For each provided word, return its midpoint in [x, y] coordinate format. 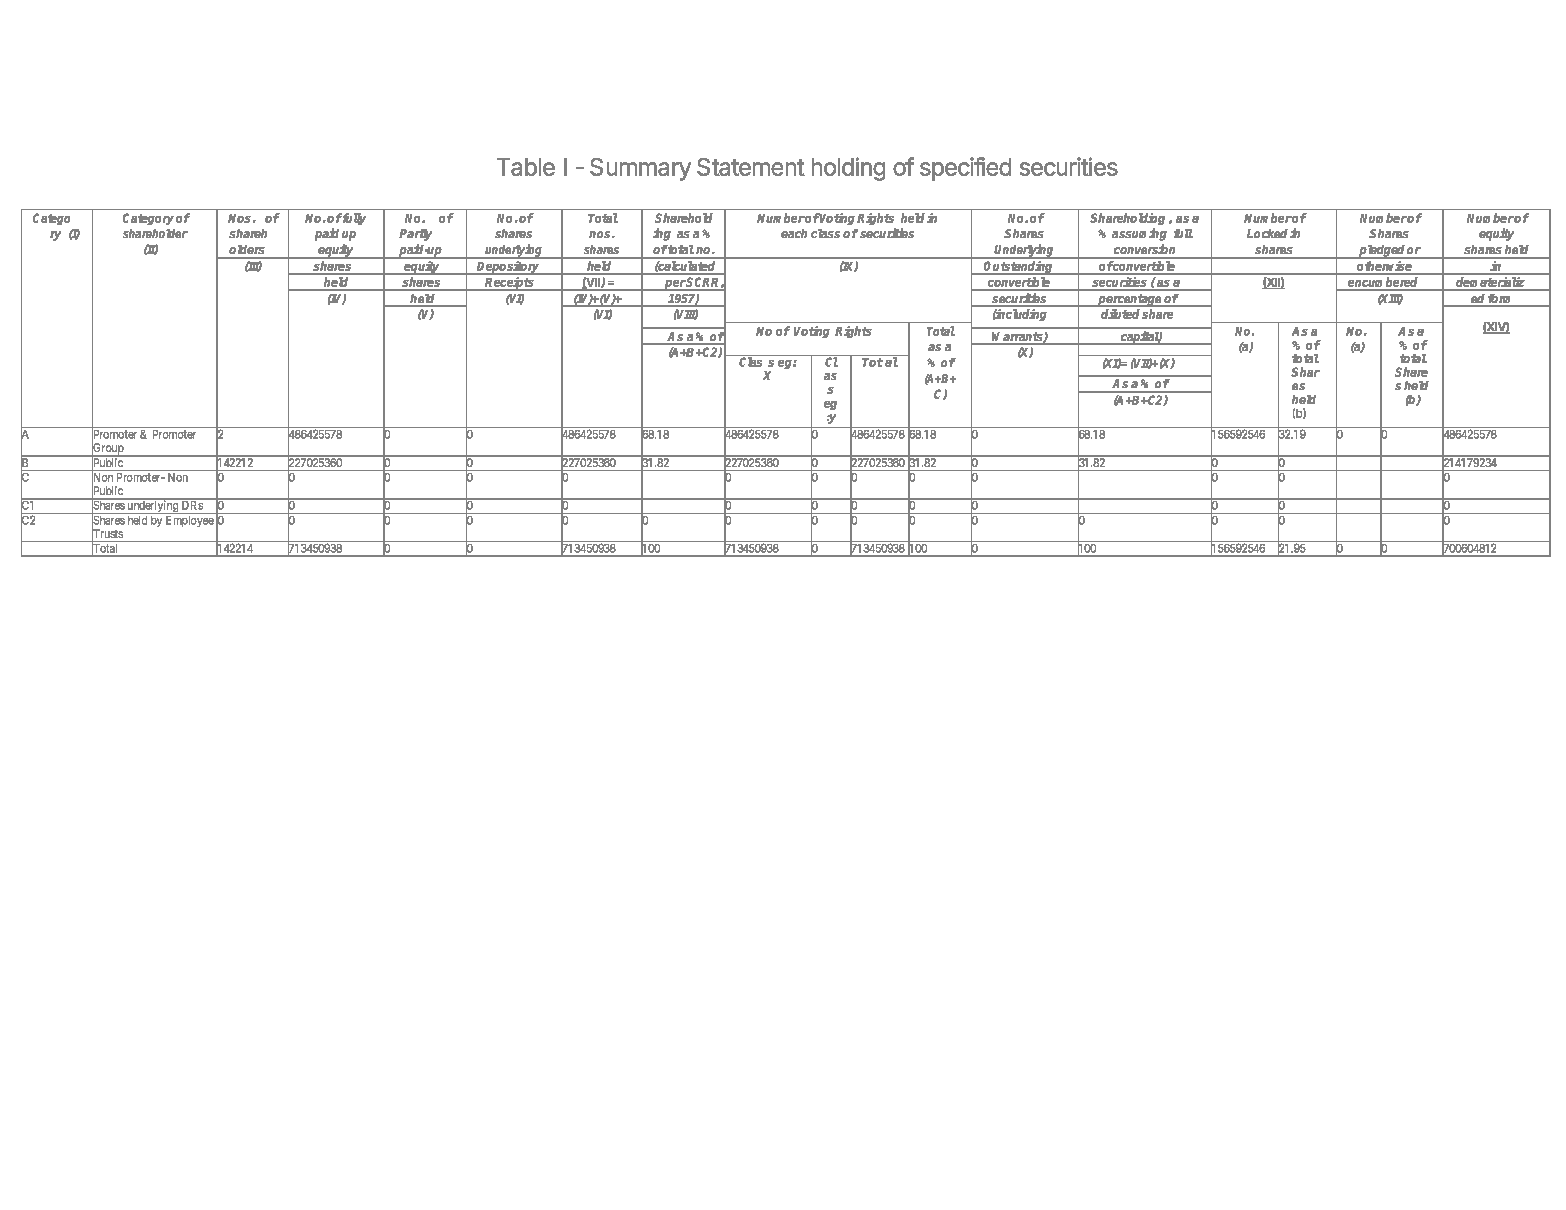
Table [526, 167]
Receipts [510, 284]
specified [965, 169]
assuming [1139, 234]
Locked [1267, 233]
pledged [1382, 252]
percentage [1130, 300]
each [794, 233]
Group [108, 449]
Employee [190, 521]
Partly [415, 235]
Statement [751, 167]
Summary [640, 169]
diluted [1120, 314]
